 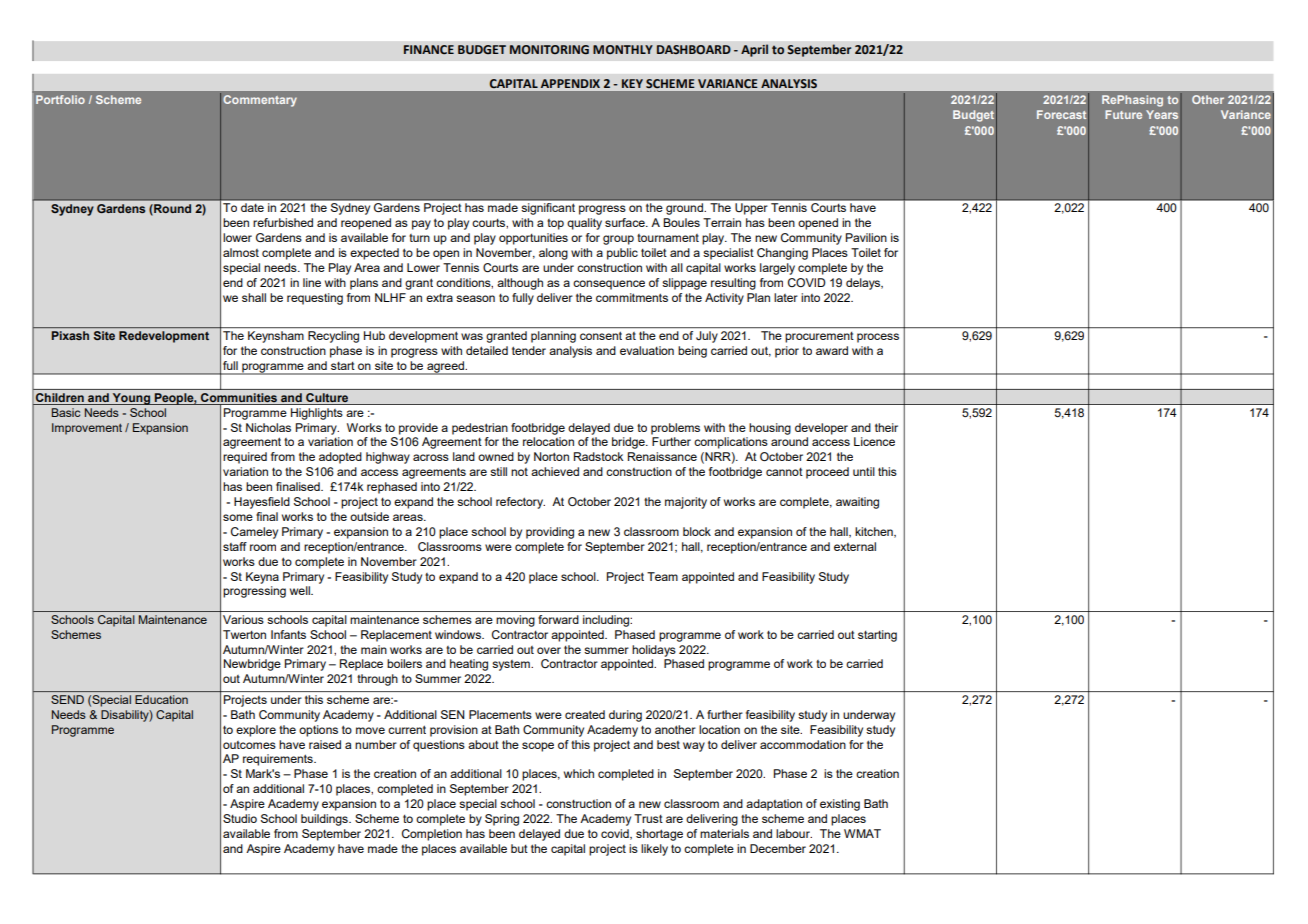 What do you see at coordinates (570, 83) in the page?
I see `APPENDIX` at bounding box center [570, 83].
